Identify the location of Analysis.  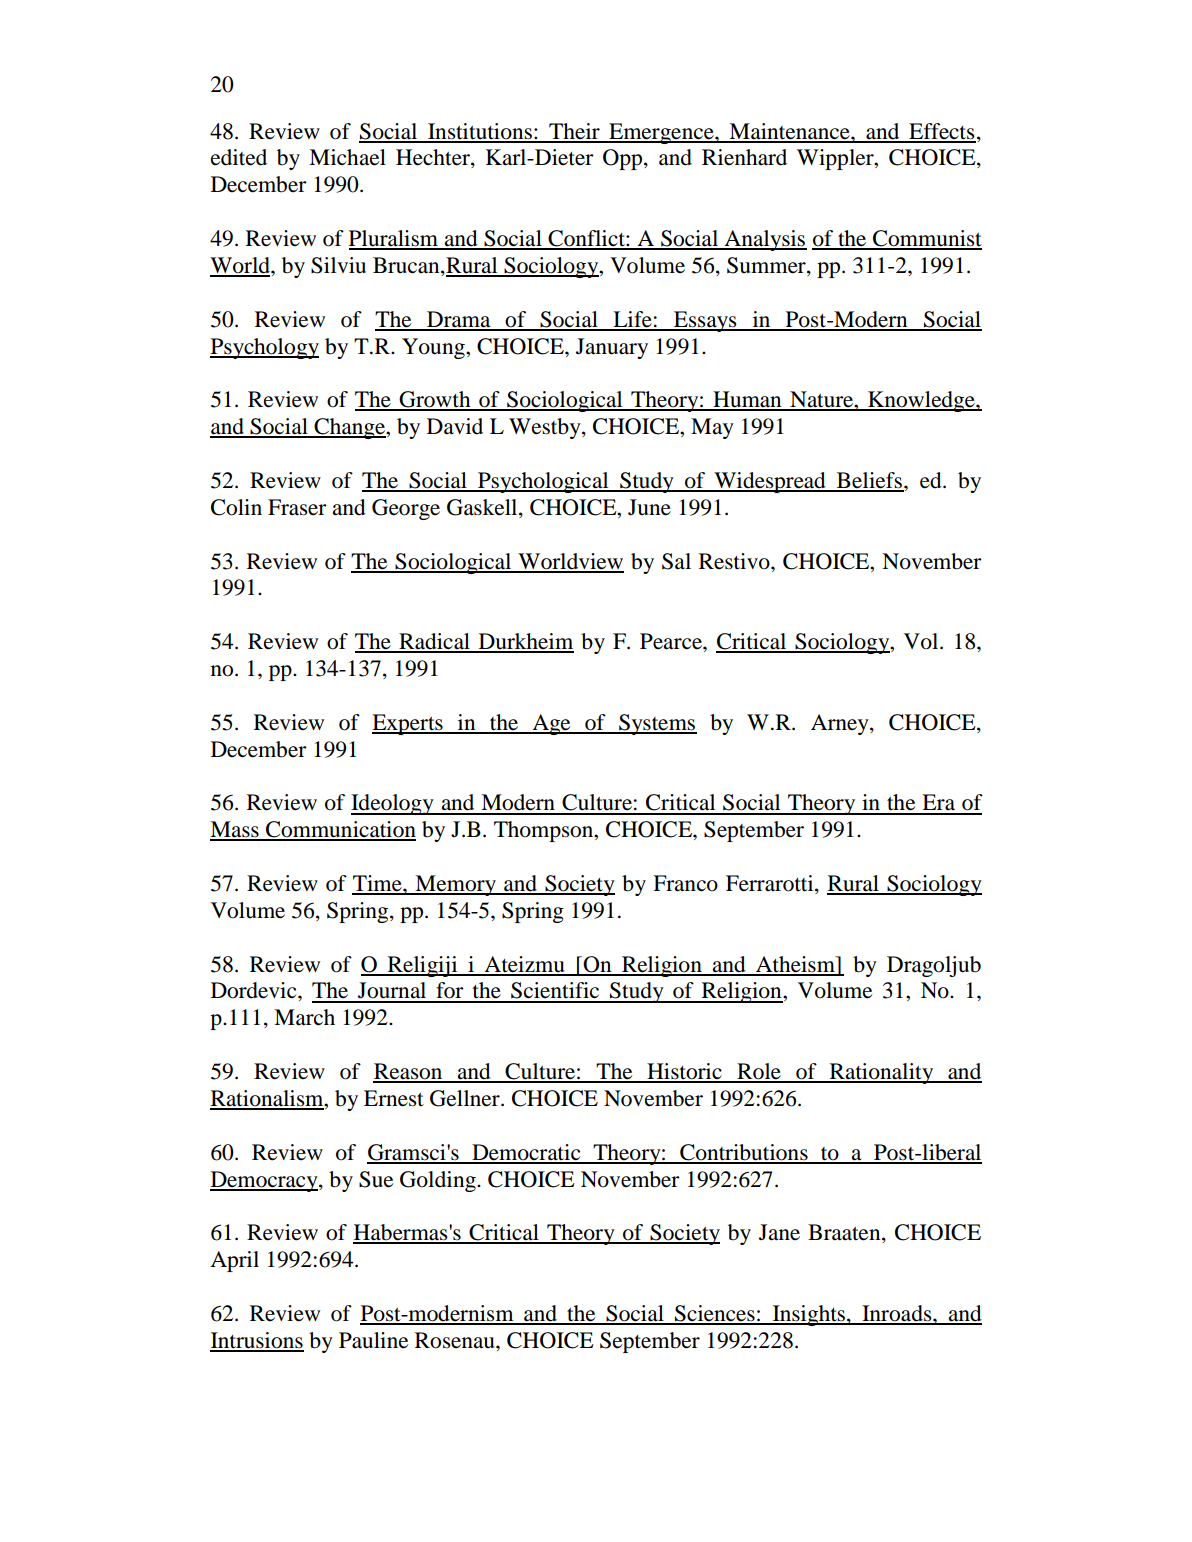
(764, 240).
